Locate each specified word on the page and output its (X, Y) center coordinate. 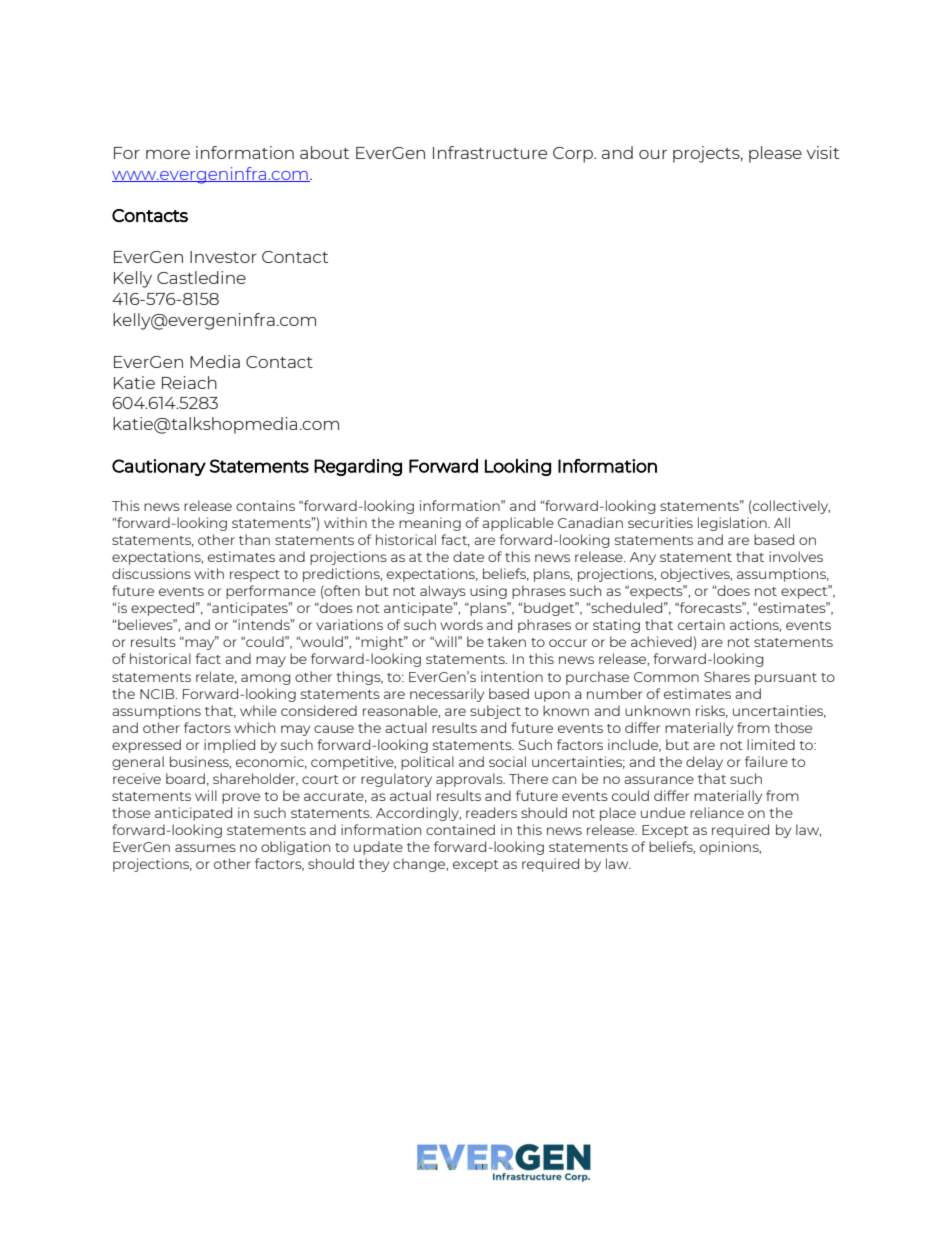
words (461, 624)
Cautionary (159, 467)
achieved (661, 641)
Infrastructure (490, 152)
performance (271, 592)
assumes (205, 848)
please (775, 154)
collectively (790, 507)
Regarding (358, 467)
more (168, 154)
